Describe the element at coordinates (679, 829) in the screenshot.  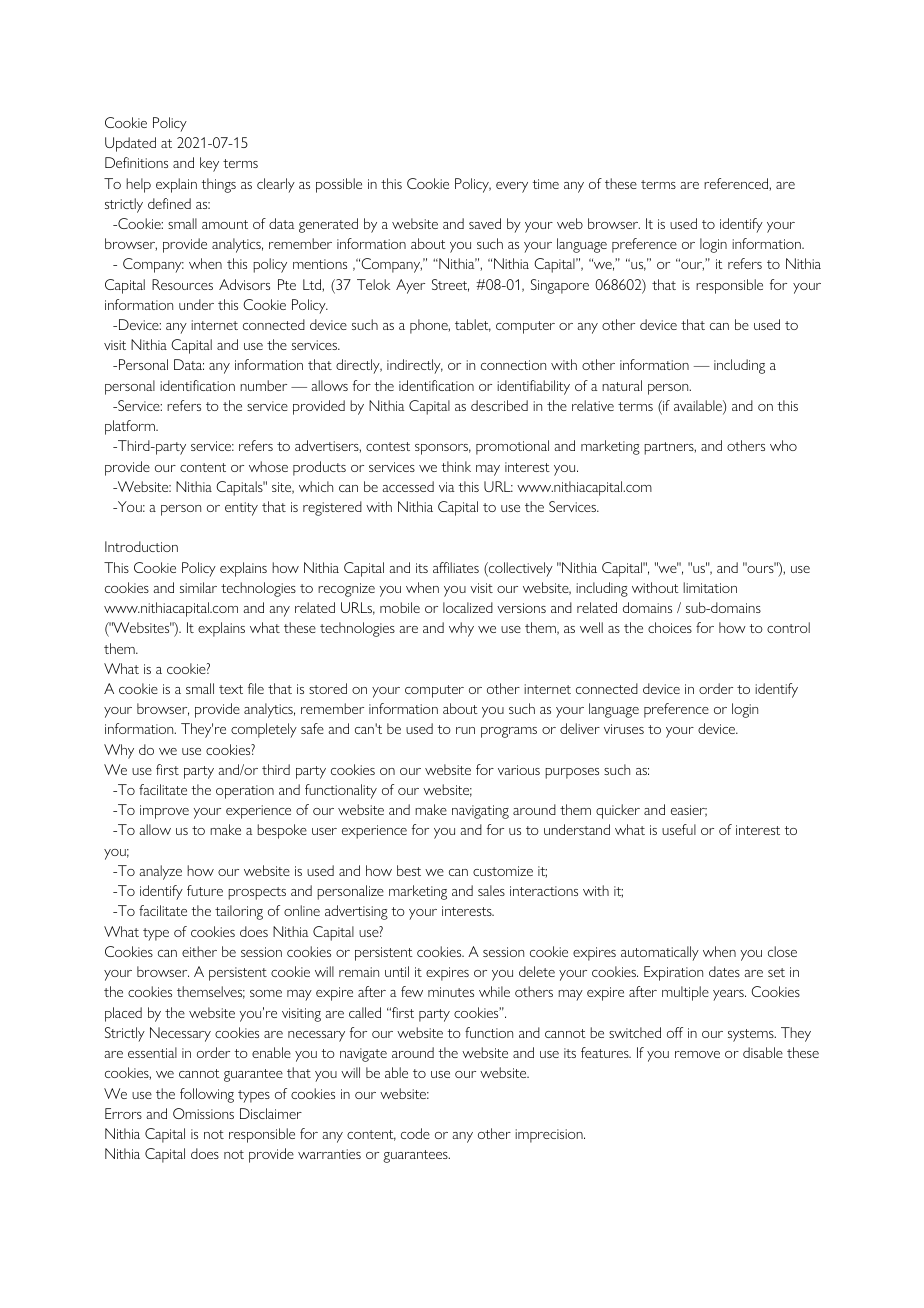
I see `useful` at that location.
